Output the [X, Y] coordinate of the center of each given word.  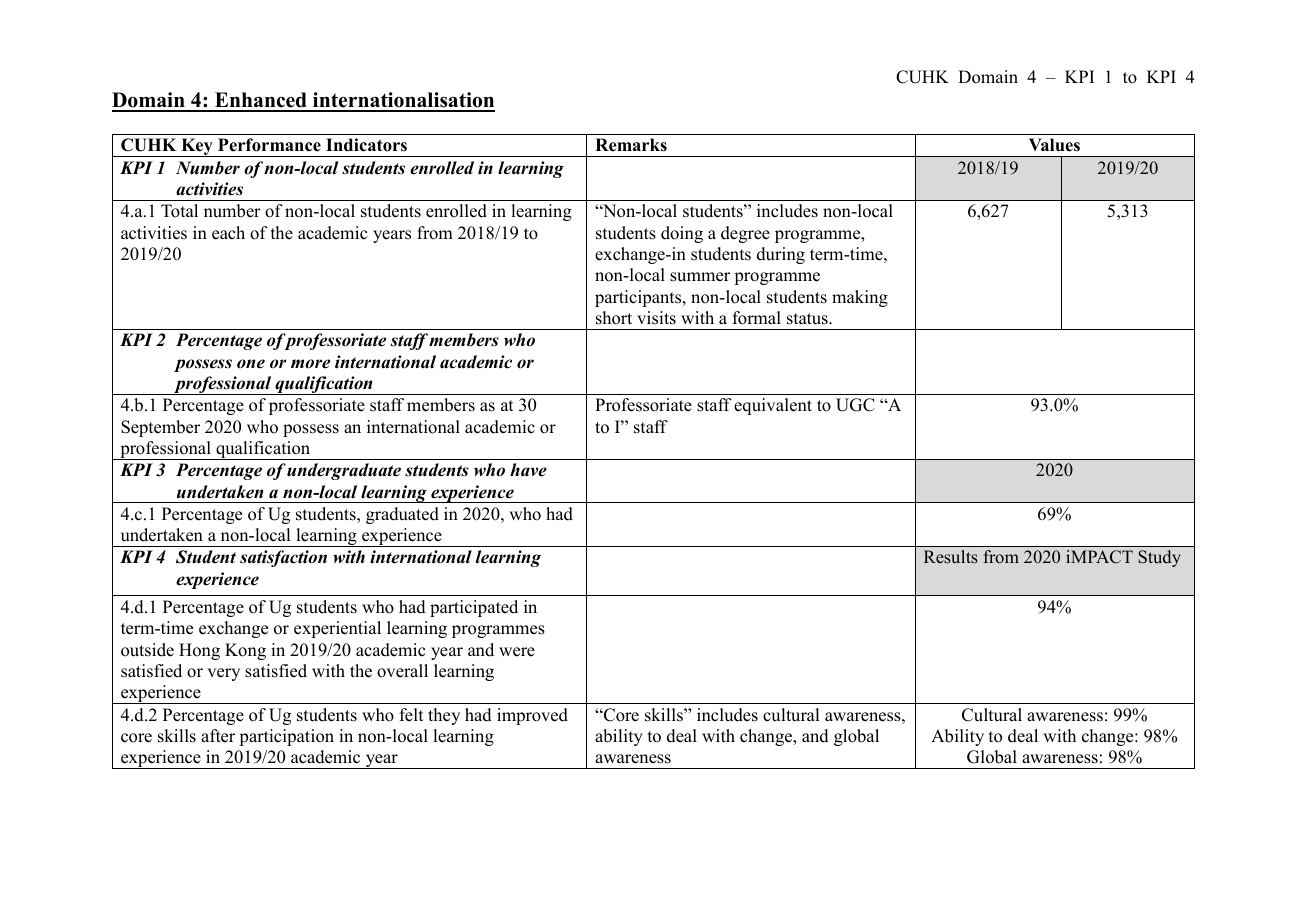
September [160, 428]
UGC [855, 405]
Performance [269, 145]
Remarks [631, 145]
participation [286, 737]
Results [951, 557]
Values [1054, 145]
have [528, 470]
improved [532, 716]
